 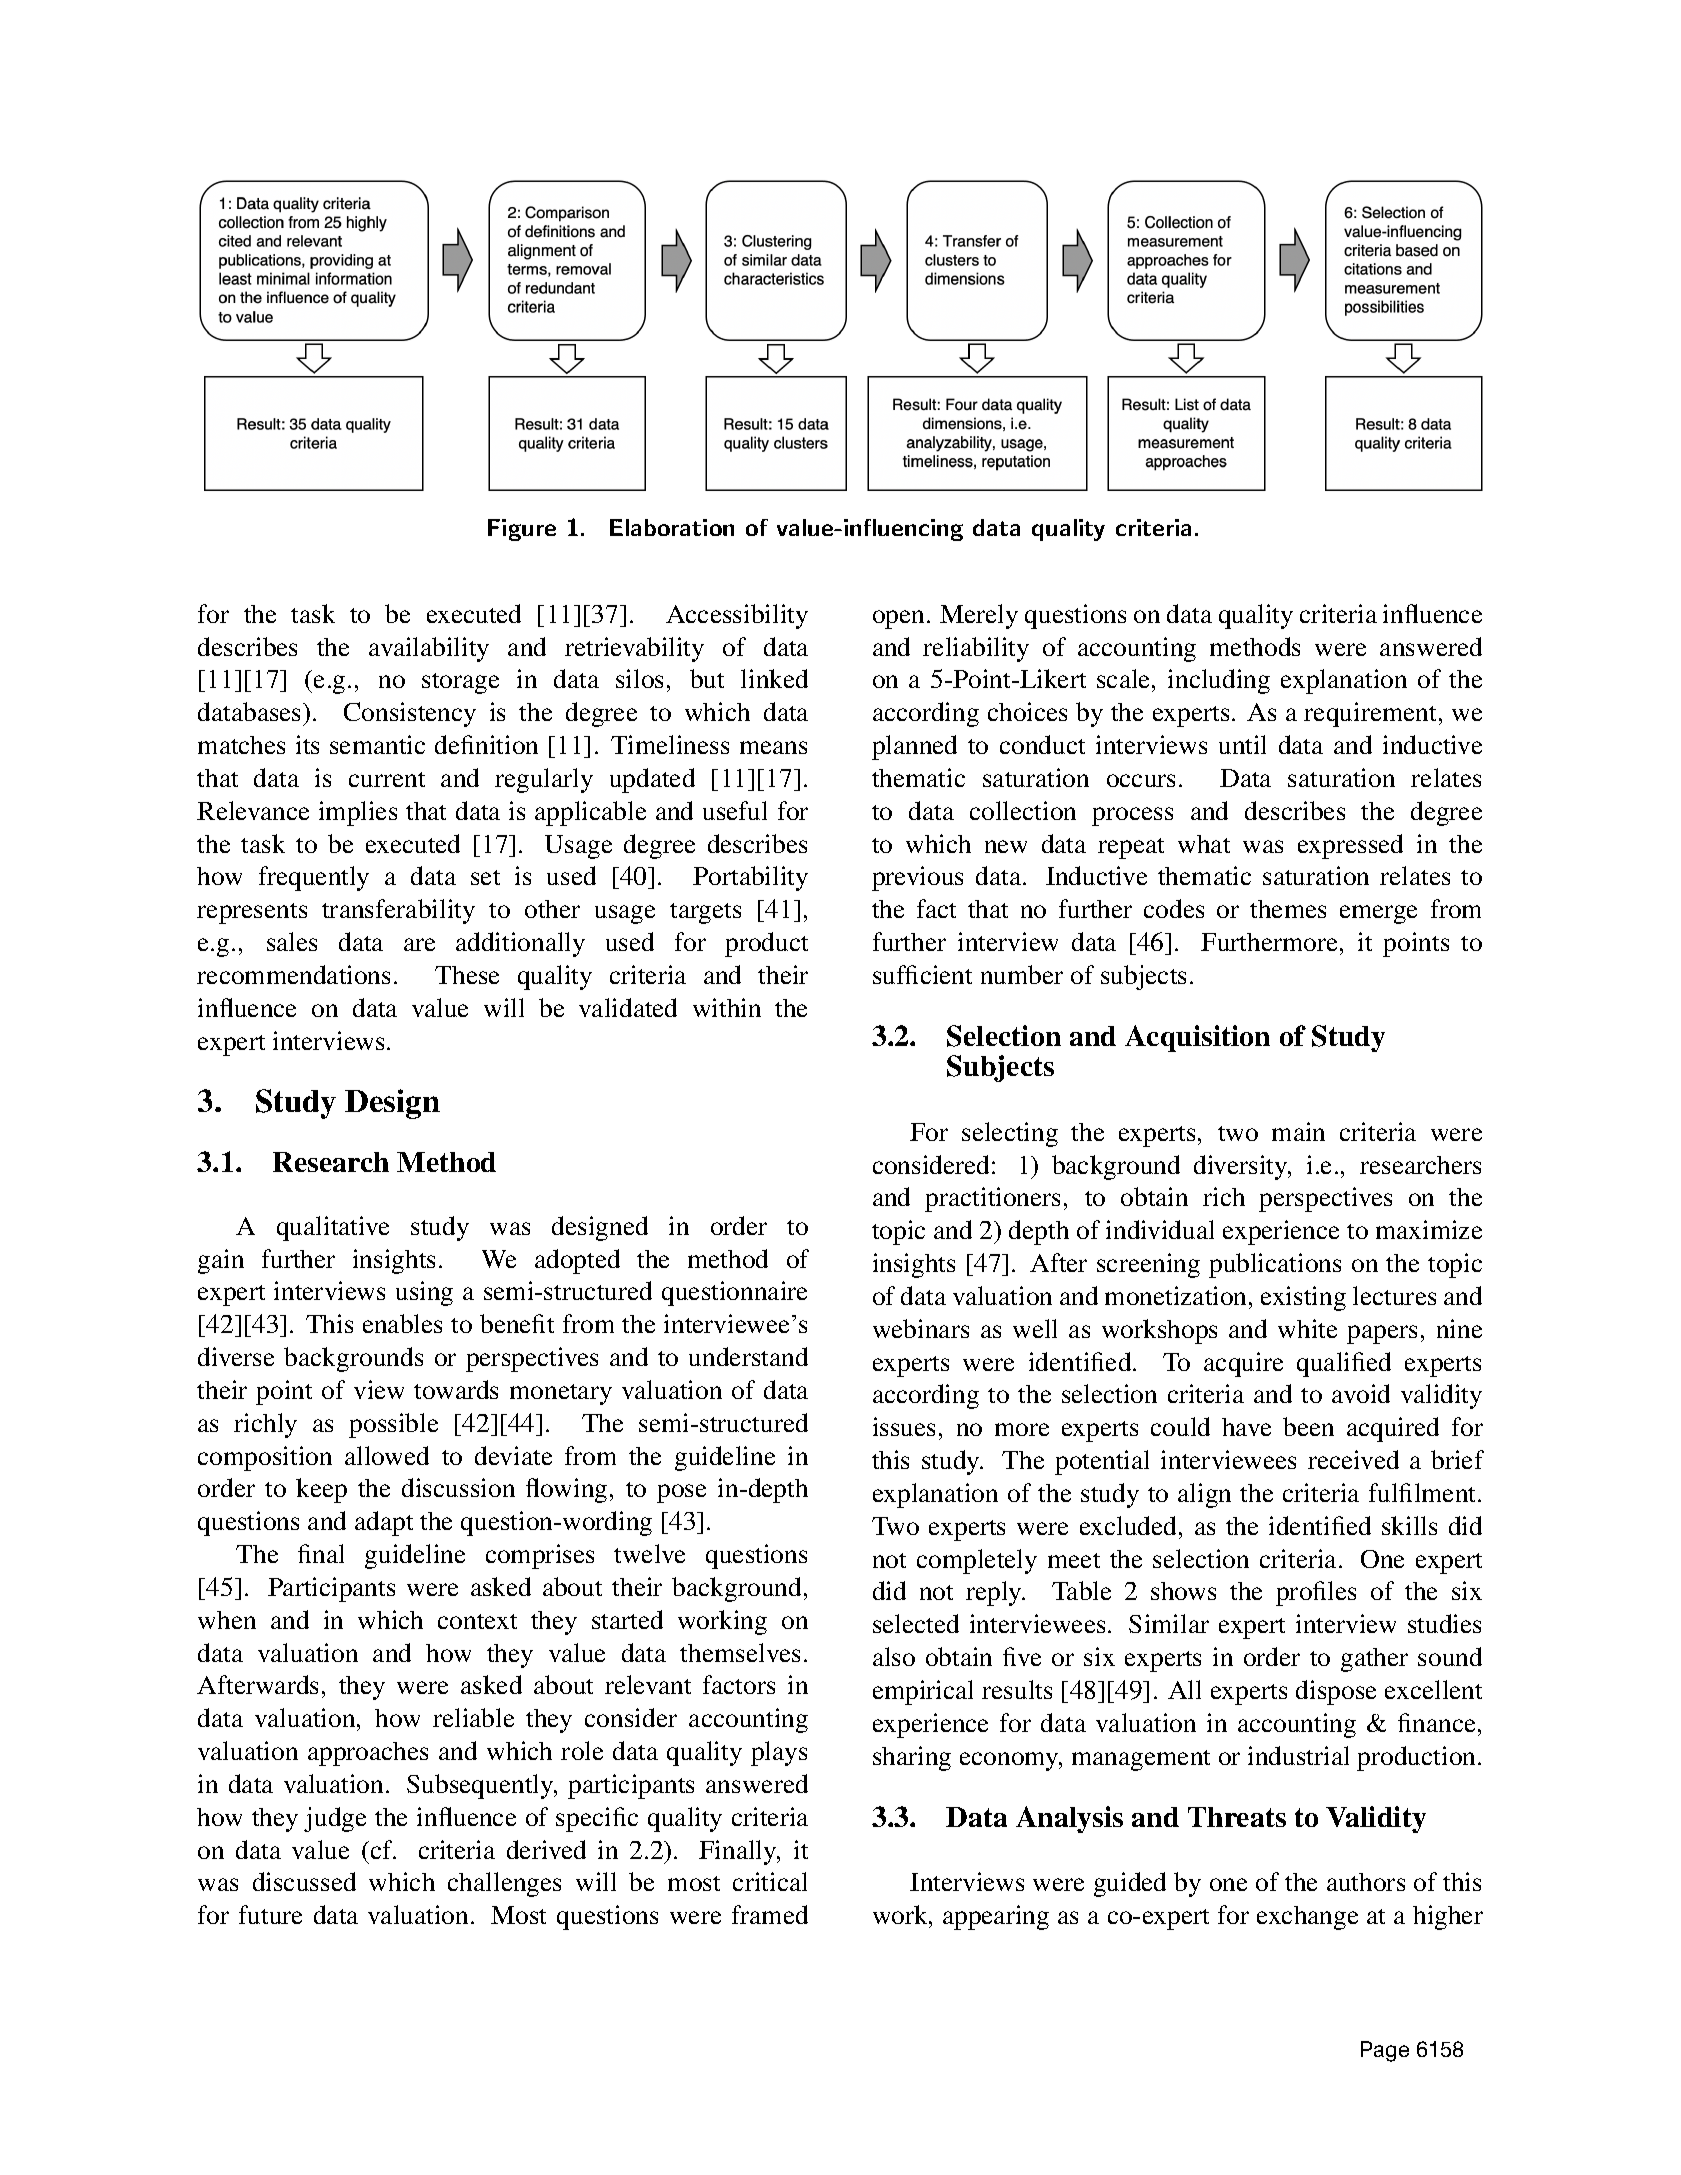 I want to click on existing, so click(x=1303, y=1298).
